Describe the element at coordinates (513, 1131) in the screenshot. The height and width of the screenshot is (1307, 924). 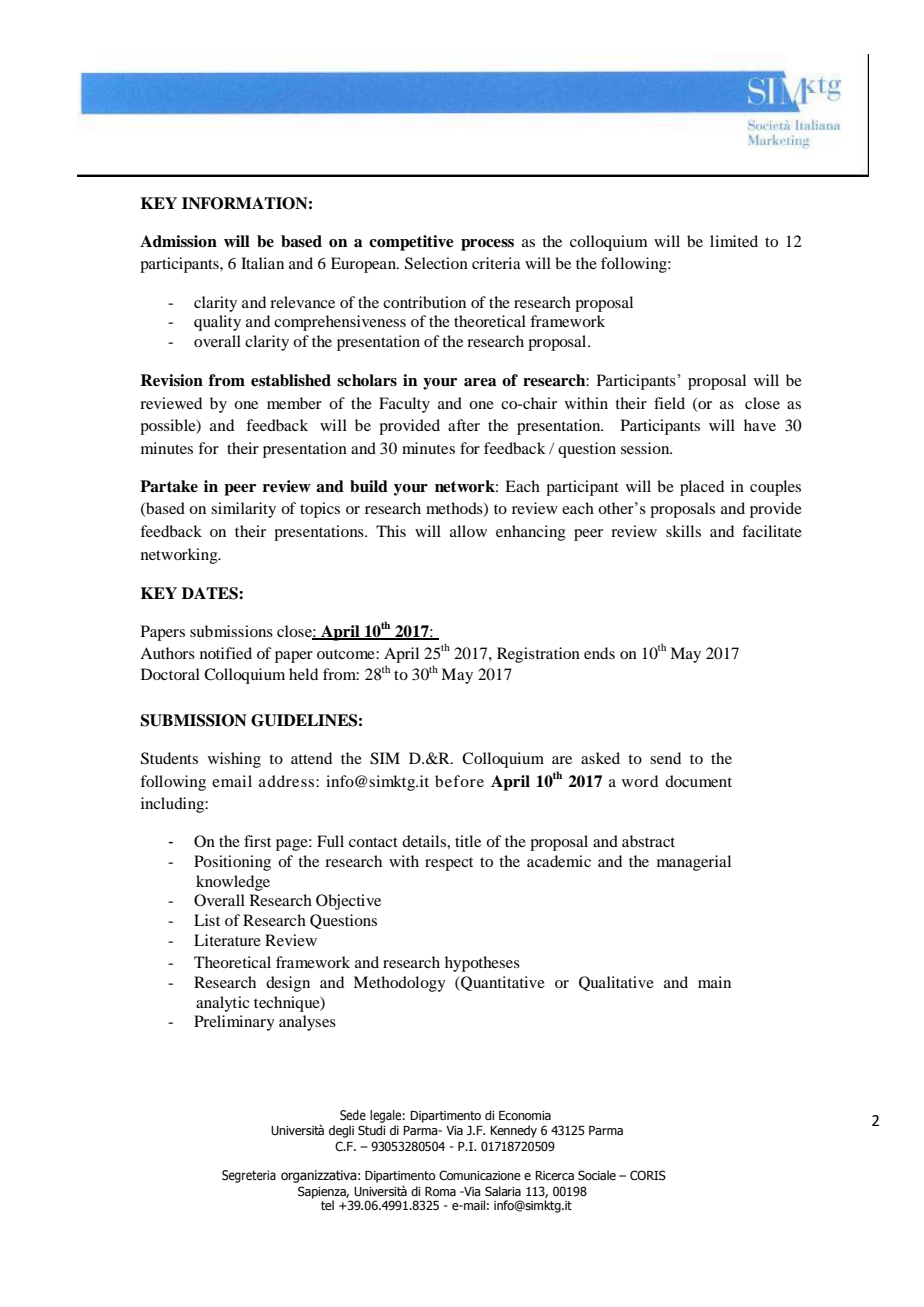
I see `Kennedy` at that location.
